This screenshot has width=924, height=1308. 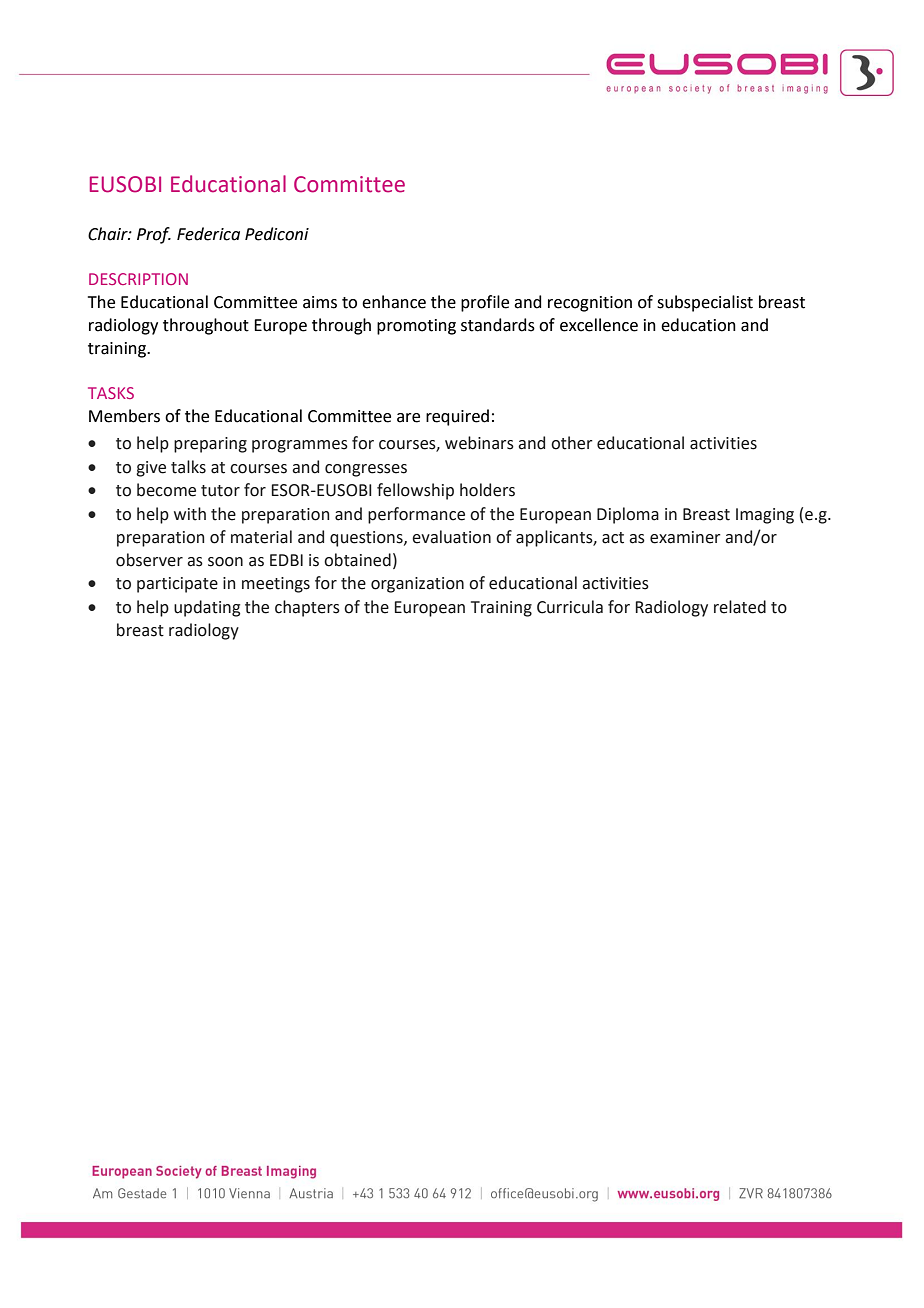 I want to click on other, so click(x=572, y=443).
